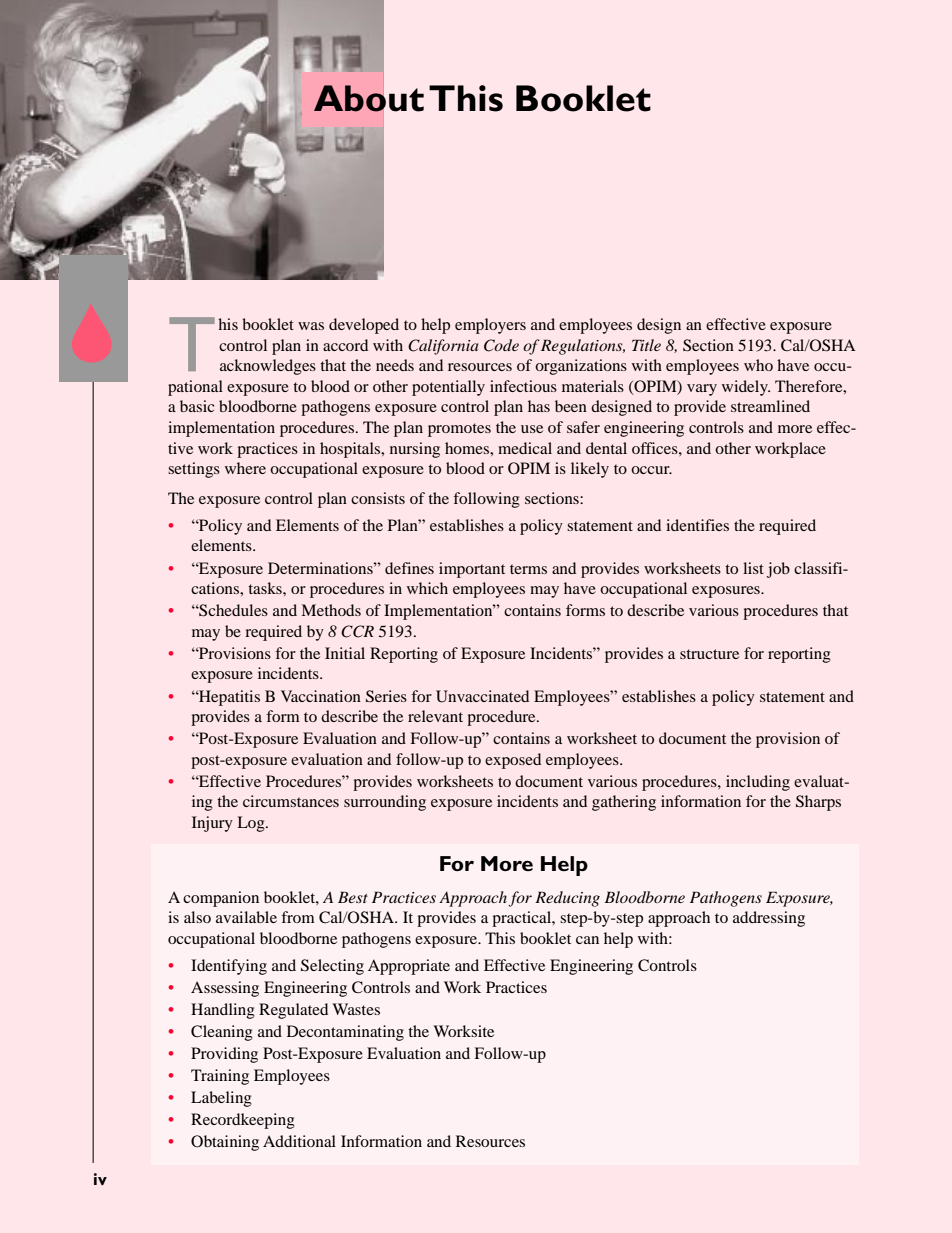 This image has height=1233, width=952. What do you see at coordinates (243, 1121) in the image?
I see `Recordkeeping` at bounding box center [243, 1121].
